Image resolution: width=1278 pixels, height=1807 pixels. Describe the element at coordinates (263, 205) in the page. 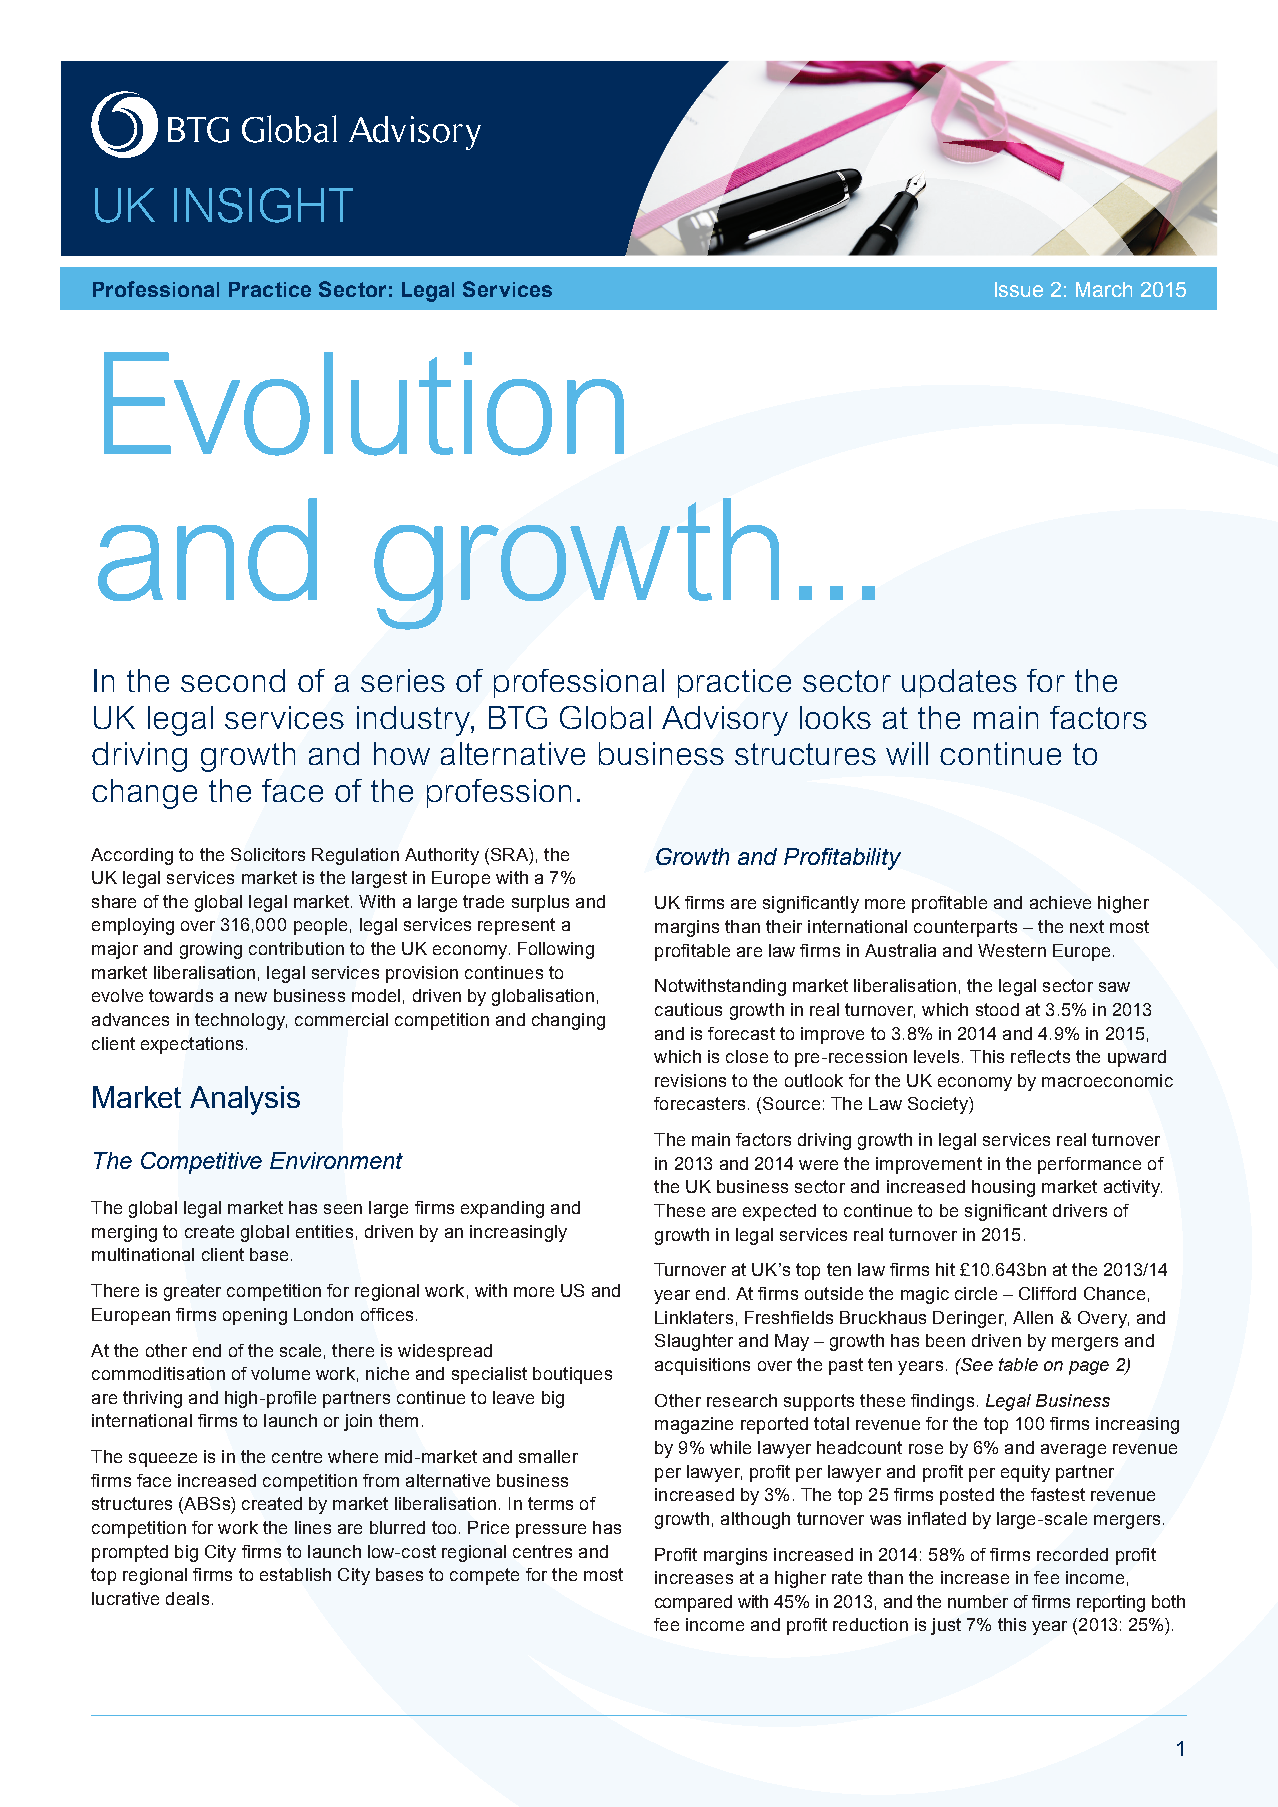

I see `INSIGHT` at that location.
